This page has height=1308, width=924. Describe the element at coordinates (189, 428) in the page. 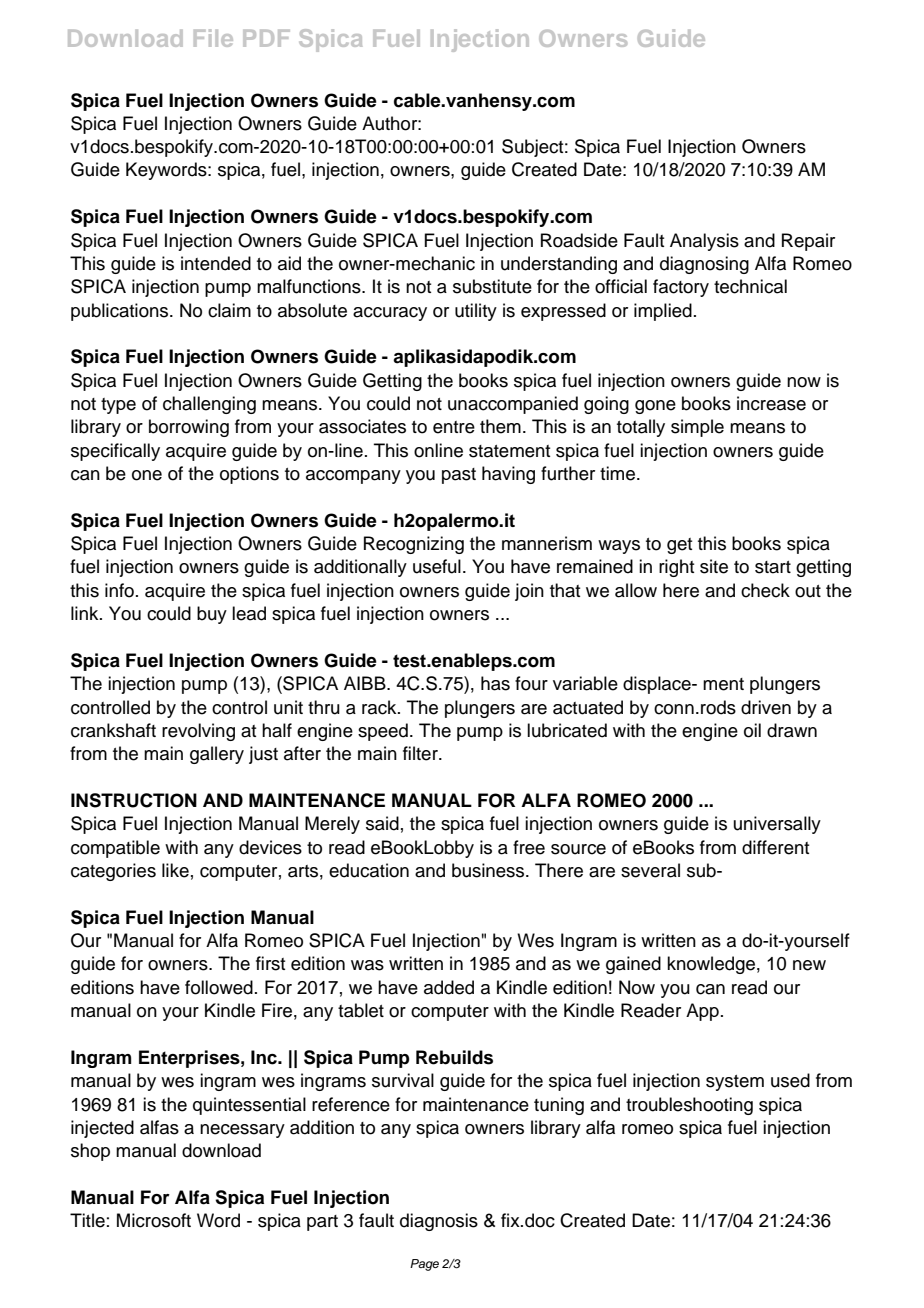

I see `borrowing` at that location.
